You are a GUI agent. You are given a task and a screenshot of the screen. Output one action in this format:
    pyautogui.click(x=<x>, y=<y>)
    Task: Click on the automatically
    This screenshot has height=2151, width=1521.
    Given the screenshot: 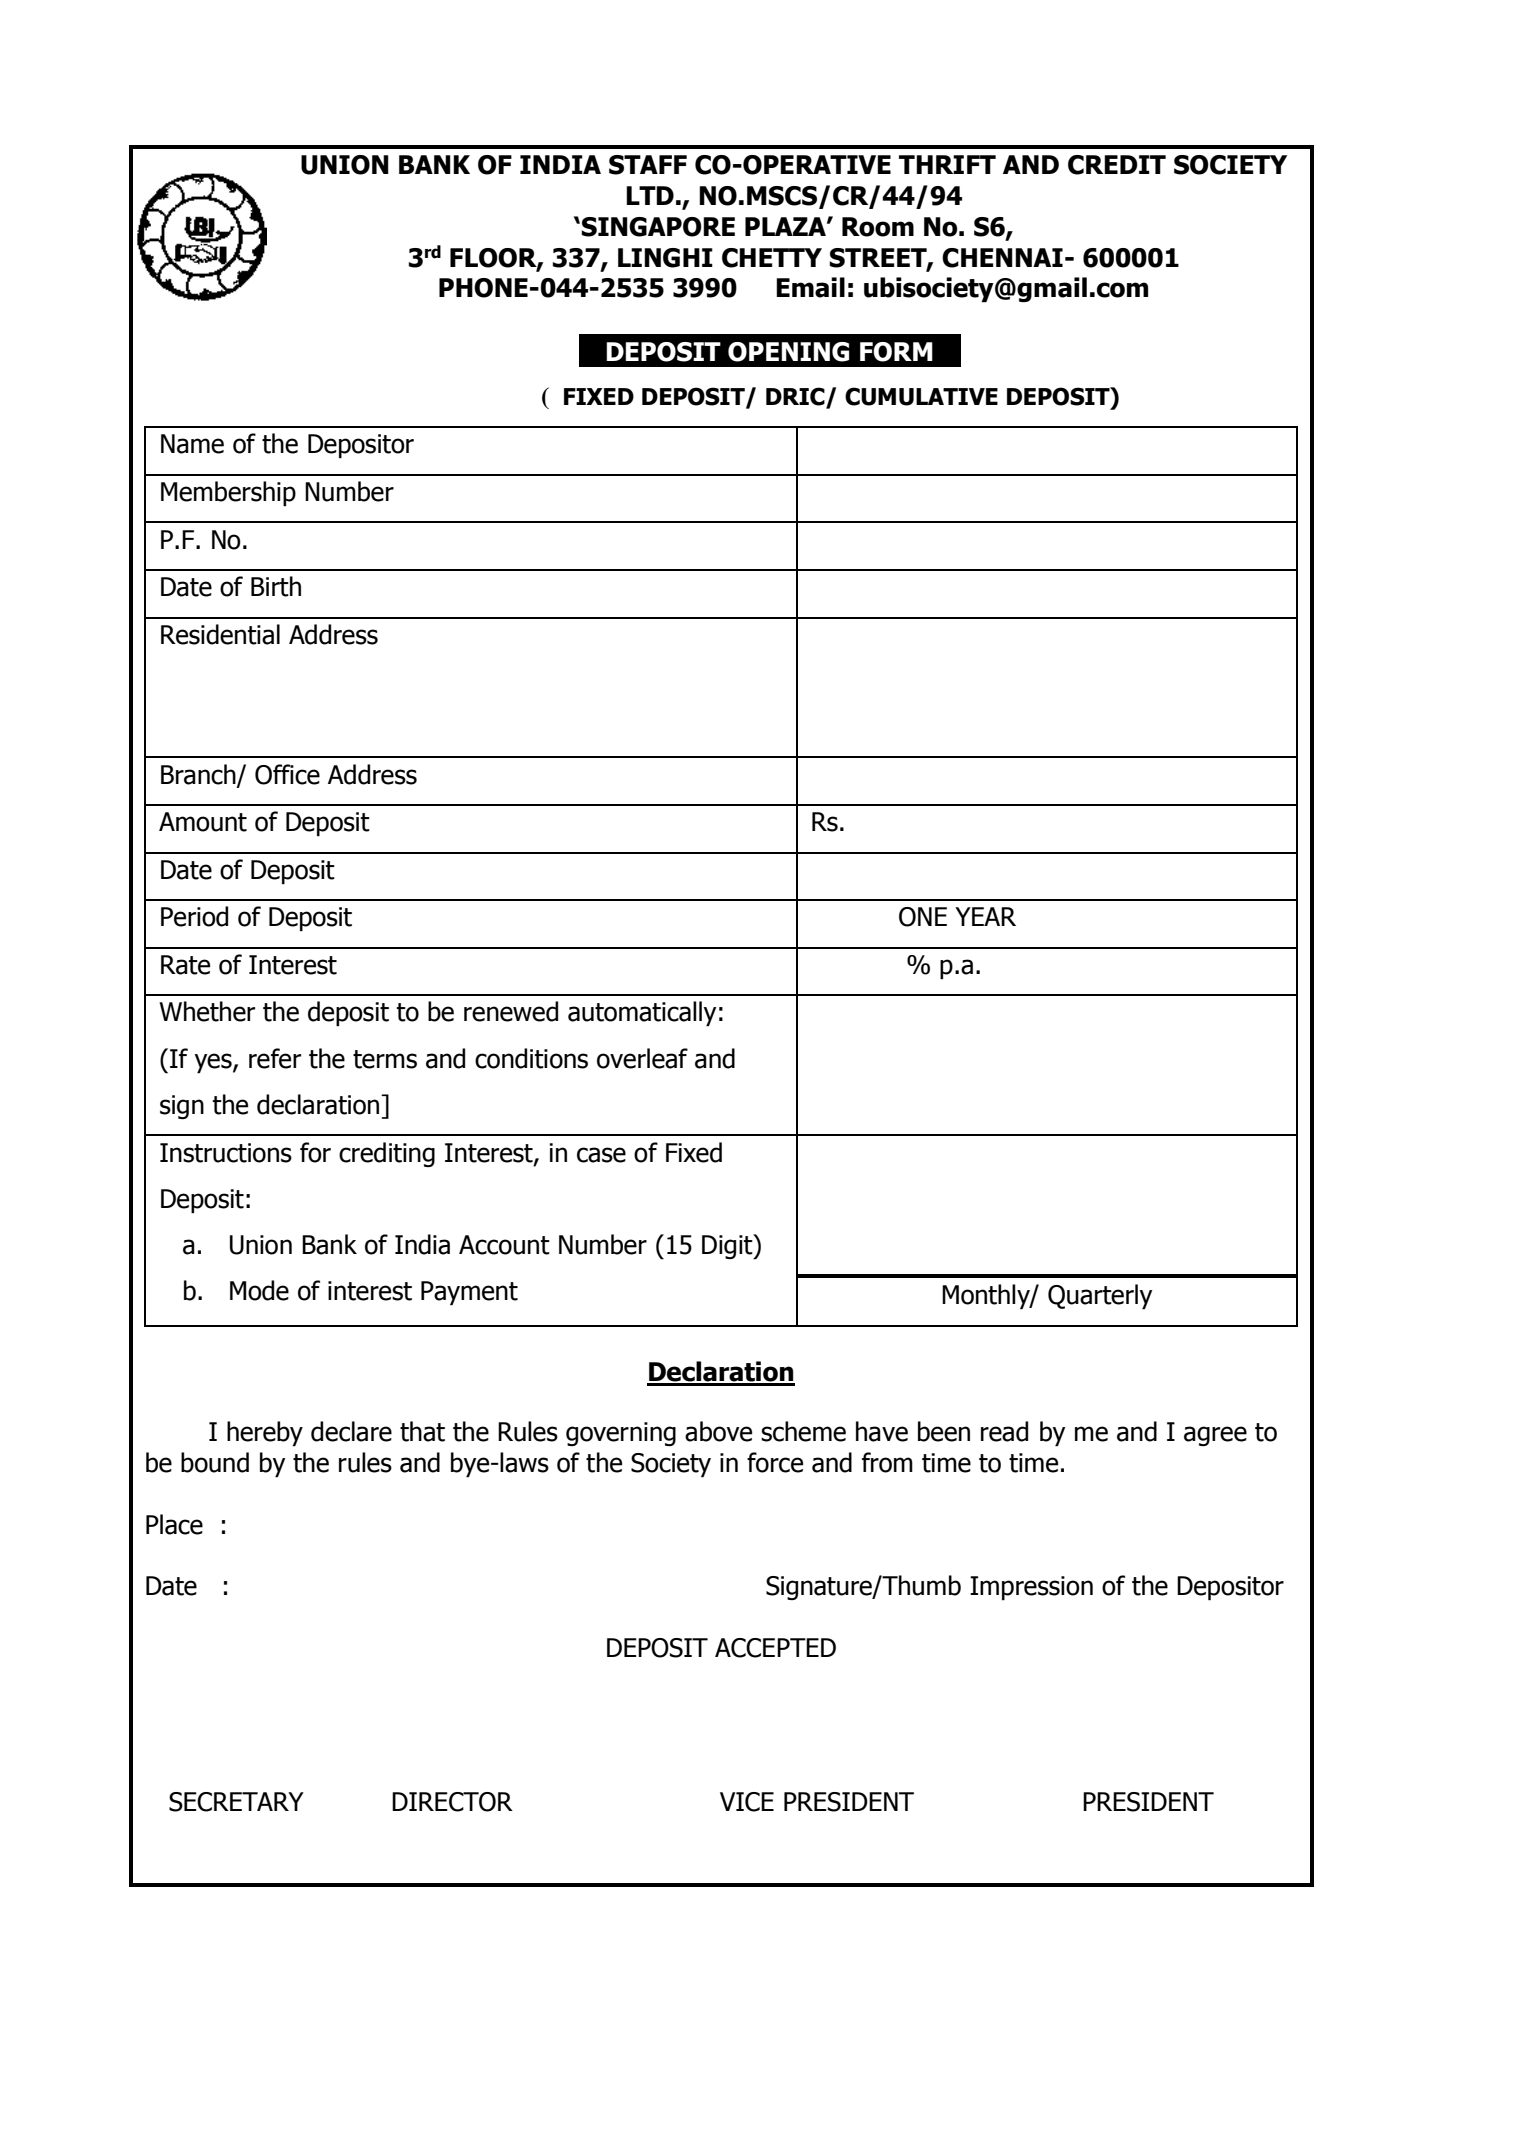 What is the action you would take?
    pyautogui.click(x=642, y=1014)
